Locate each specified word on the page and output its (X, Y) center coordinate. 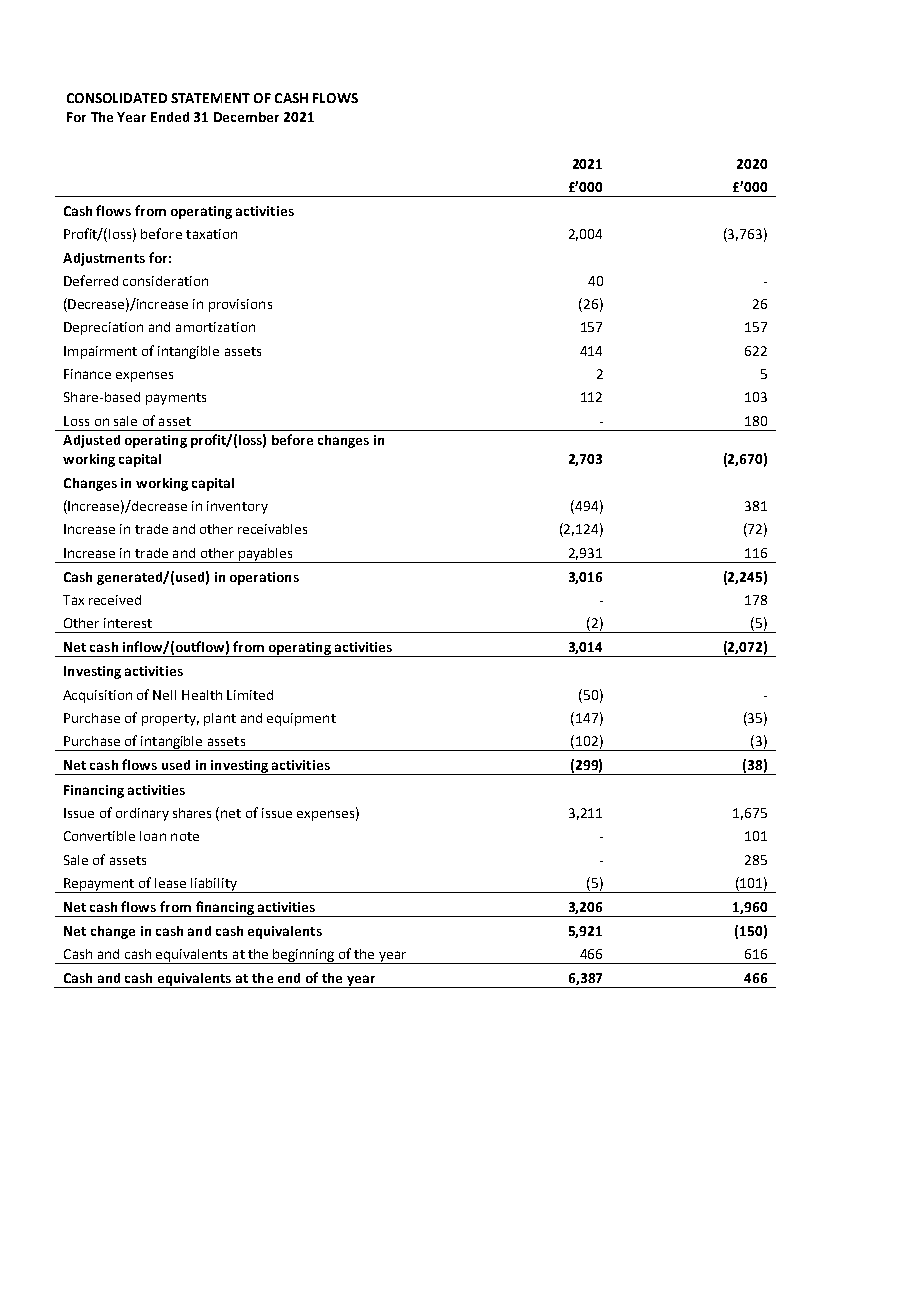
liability (214, 885)
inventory (237, 507)
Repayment (99, 885)
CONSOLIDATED (117, 98)
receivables (272, 529)
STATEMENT (210, 98)
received (115, 600)
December (246, 117)
